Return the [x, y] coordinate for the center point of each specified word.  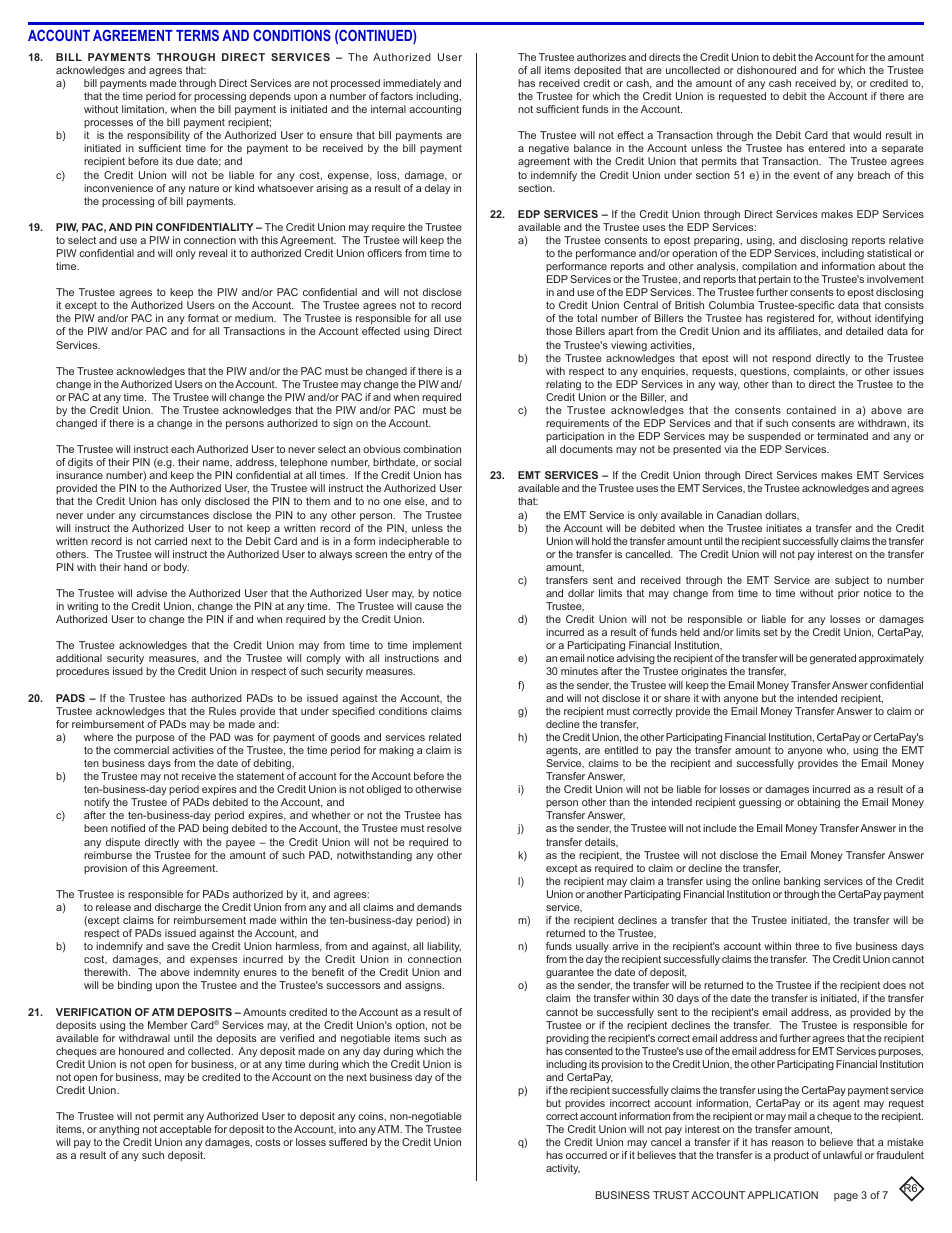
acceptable [186, 1130]
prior [848, 594]
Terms [197, 35]
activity [563, 1169]
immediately [412, 84]
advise [151, 593]
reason [788, 1143]
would [867, 135]
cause [429, 607]
